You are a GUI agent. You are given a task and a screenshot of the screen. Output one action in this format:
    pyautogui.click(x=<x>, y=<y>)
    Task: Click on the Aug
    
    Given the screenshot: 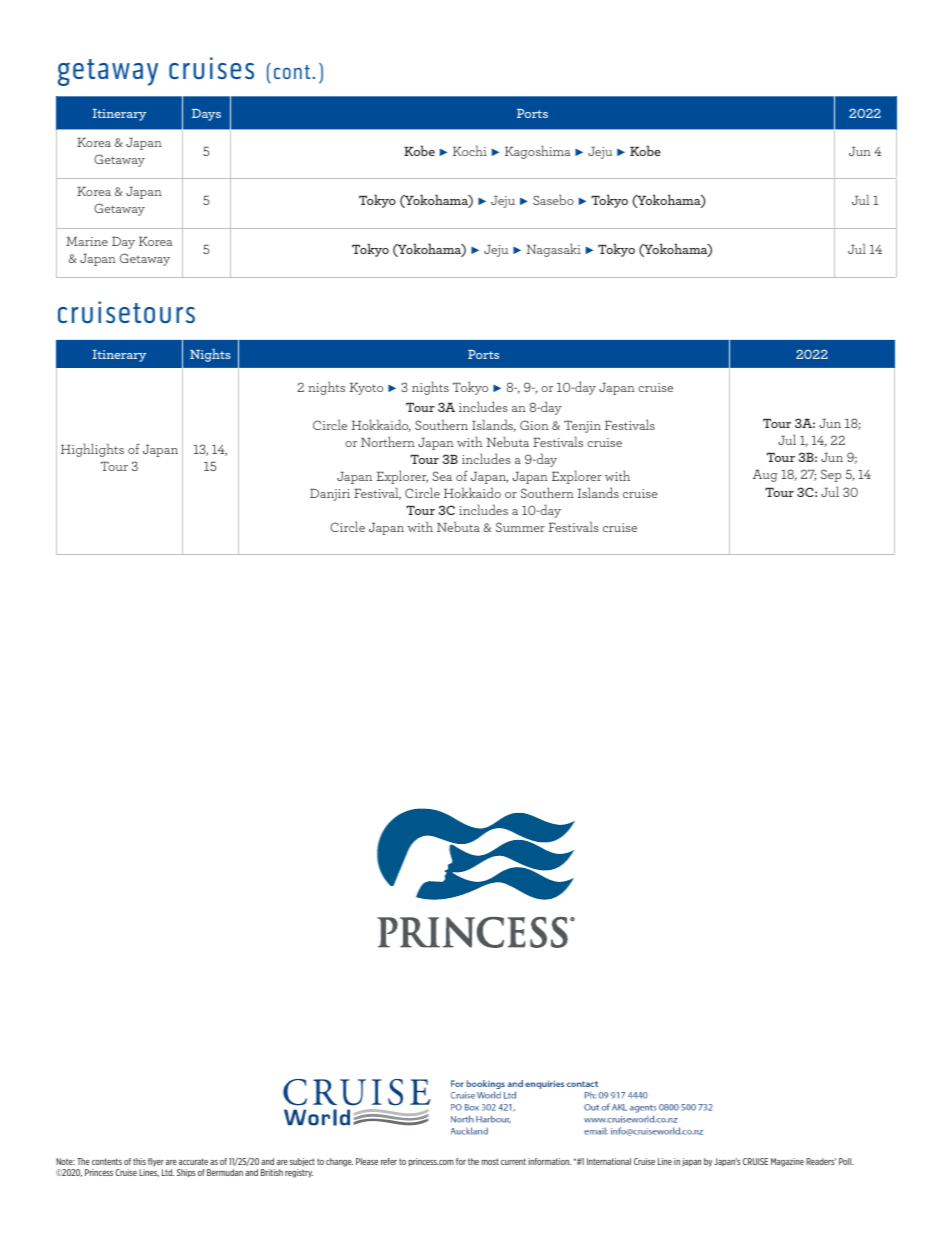 What is the action you would take?
    pyautogui.click(x=765, y=475)
